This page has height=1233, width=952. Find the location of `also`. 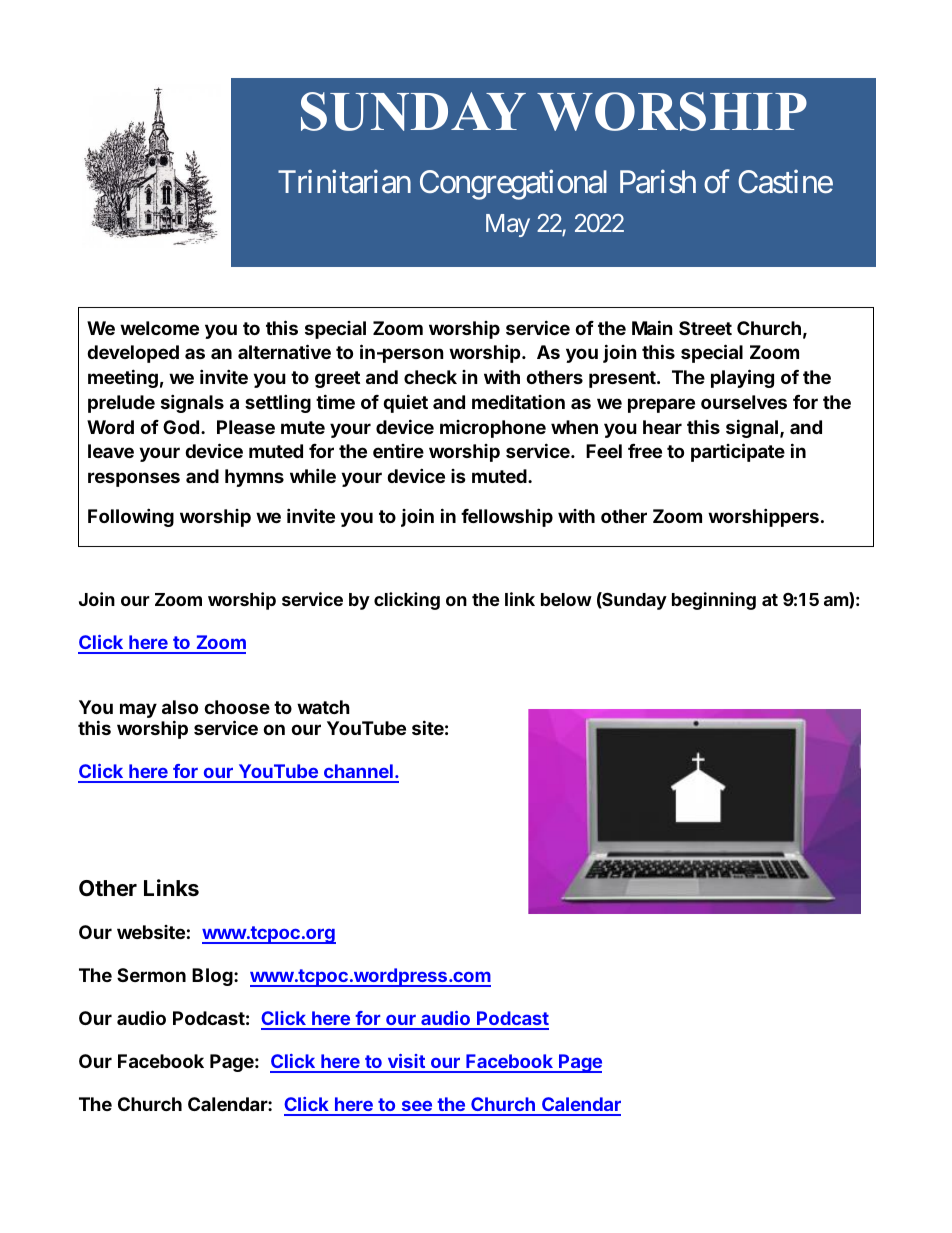

also is located at coordinates (180, 707).
